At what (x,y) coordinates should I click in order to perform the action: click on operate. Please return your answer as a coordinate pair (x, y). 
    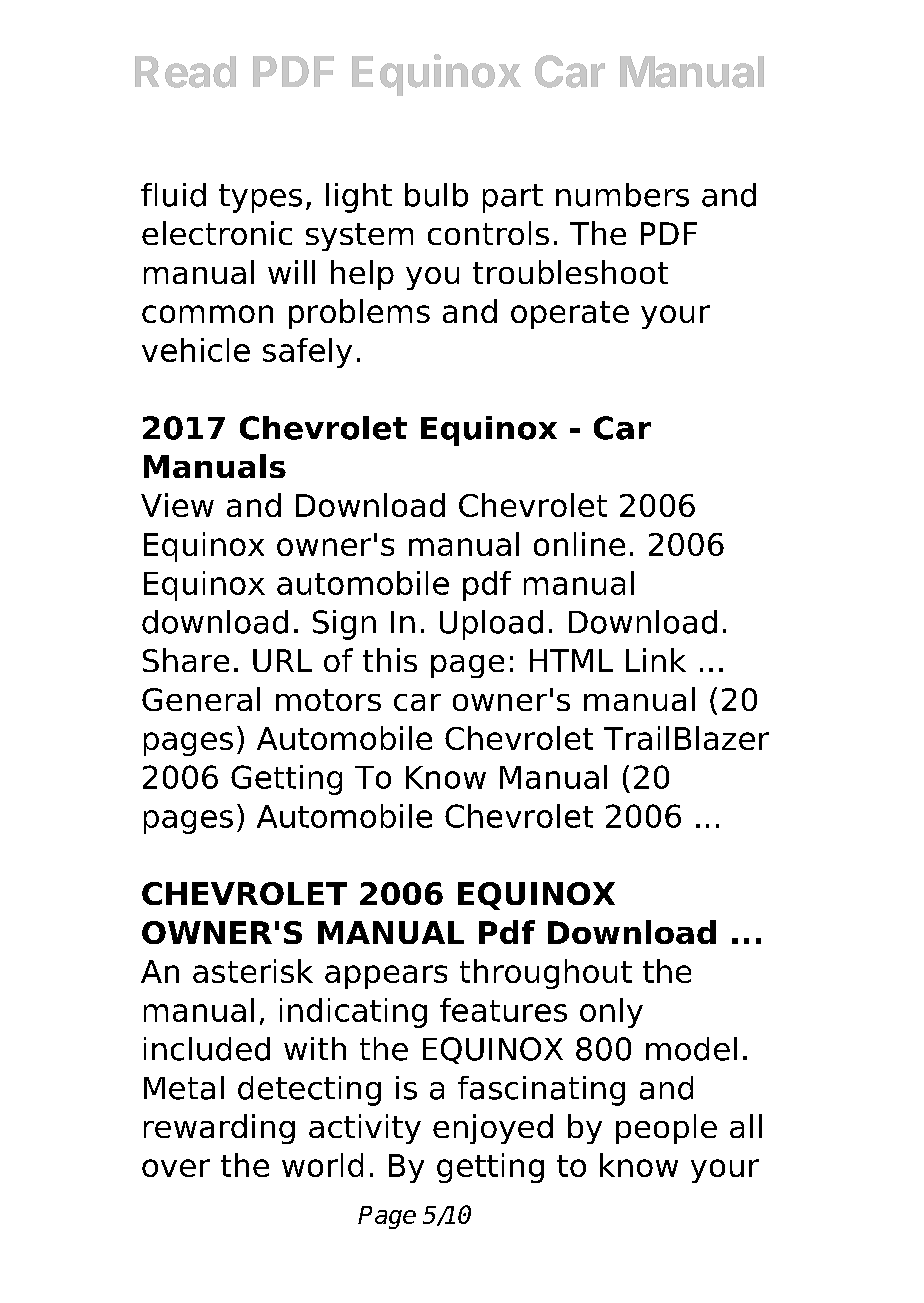
    Looking at the image, I should click on (570, 315).
